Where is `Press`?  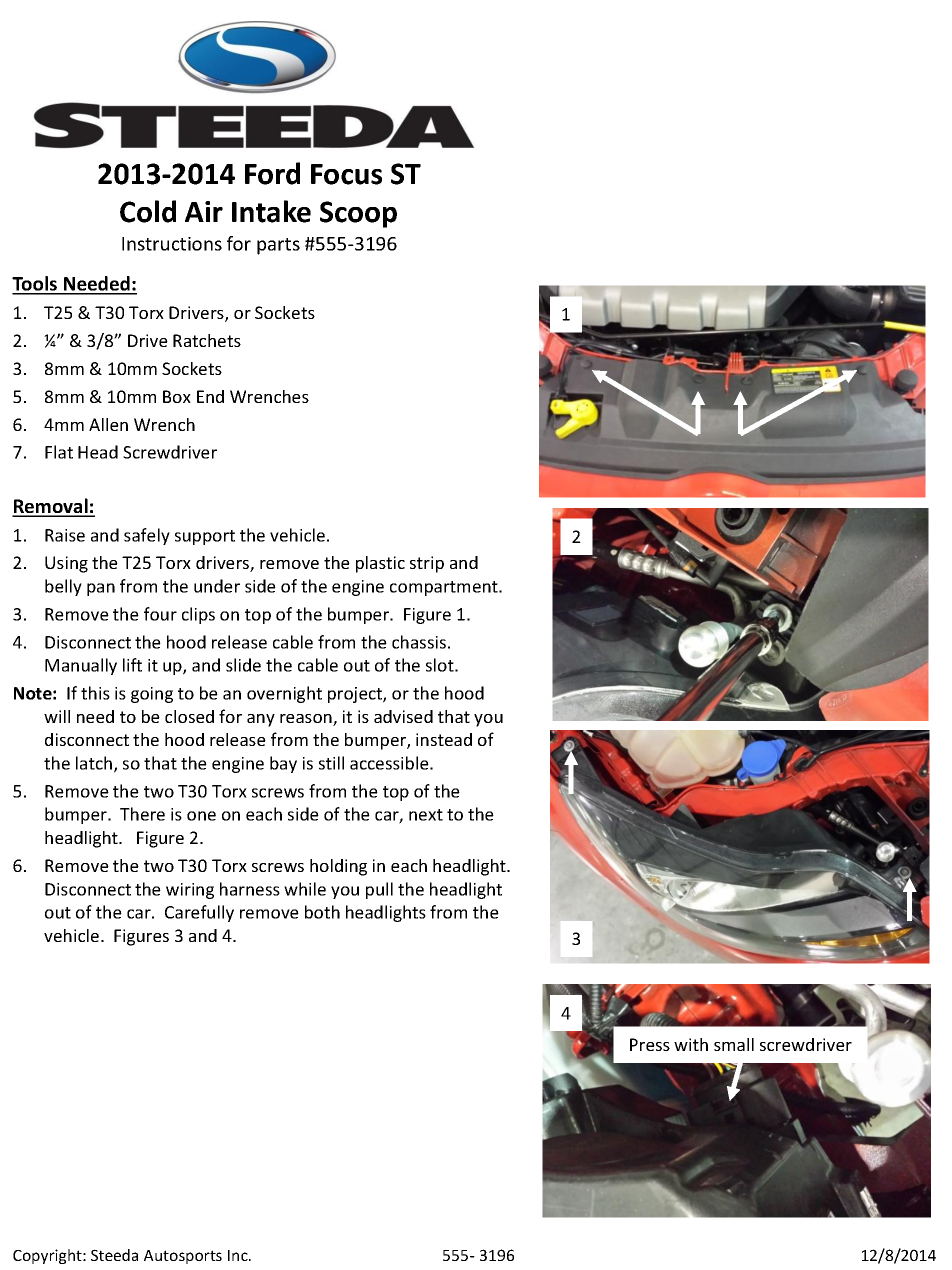 Press is located at coordinates (650, 1044).
